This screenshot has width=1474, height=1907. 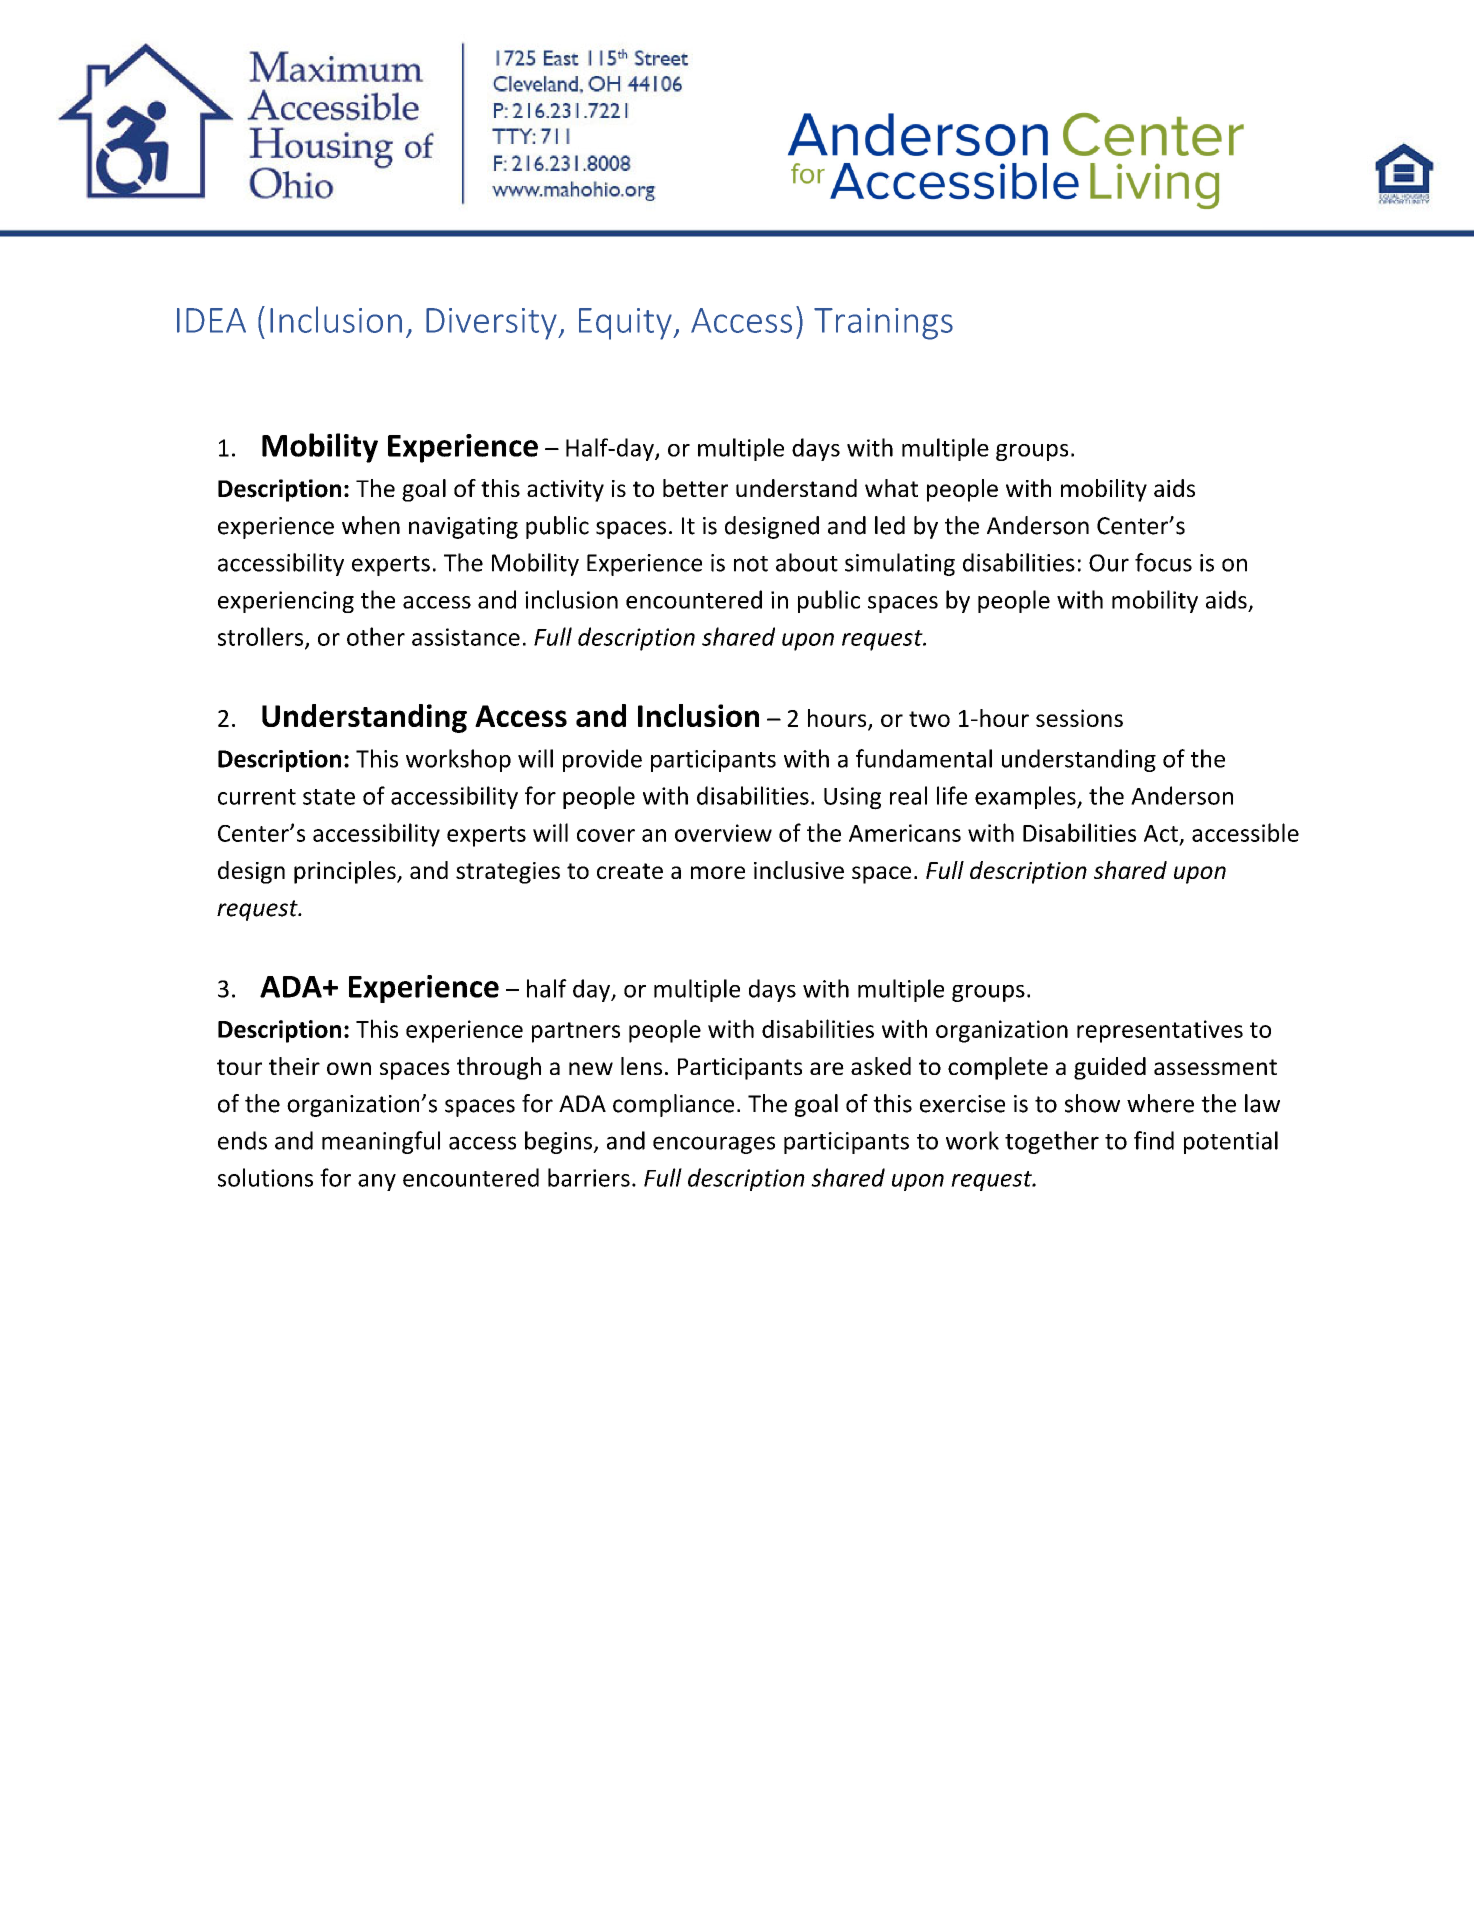 I want to click on when, so click(x=371, y=525).
